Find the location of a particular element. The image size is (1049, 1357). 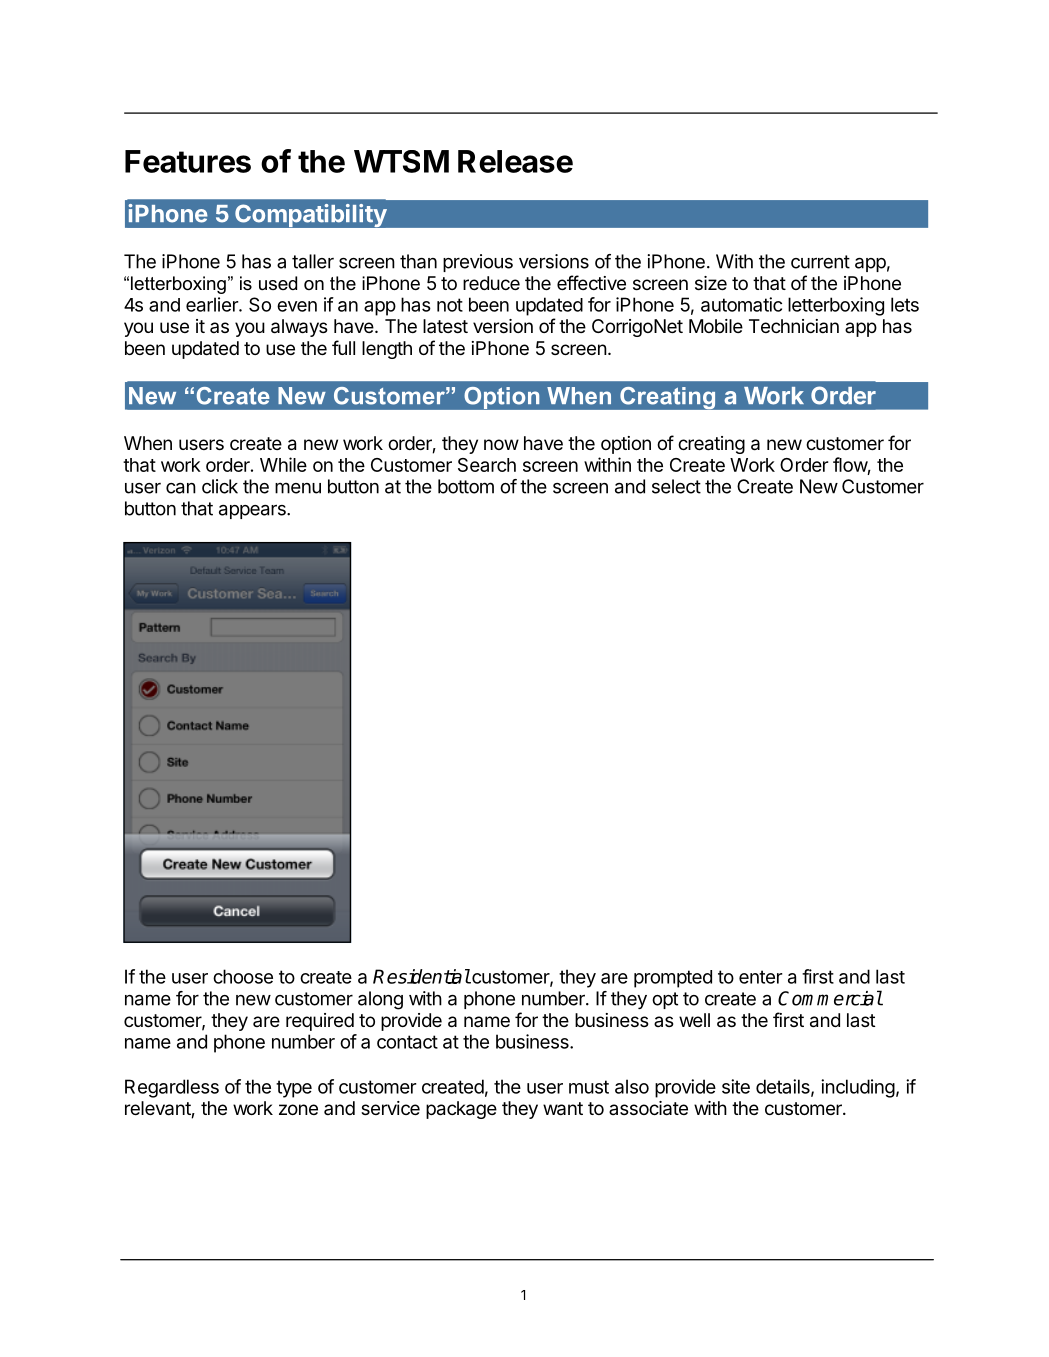

Features is located at coordinates (188, 161).
